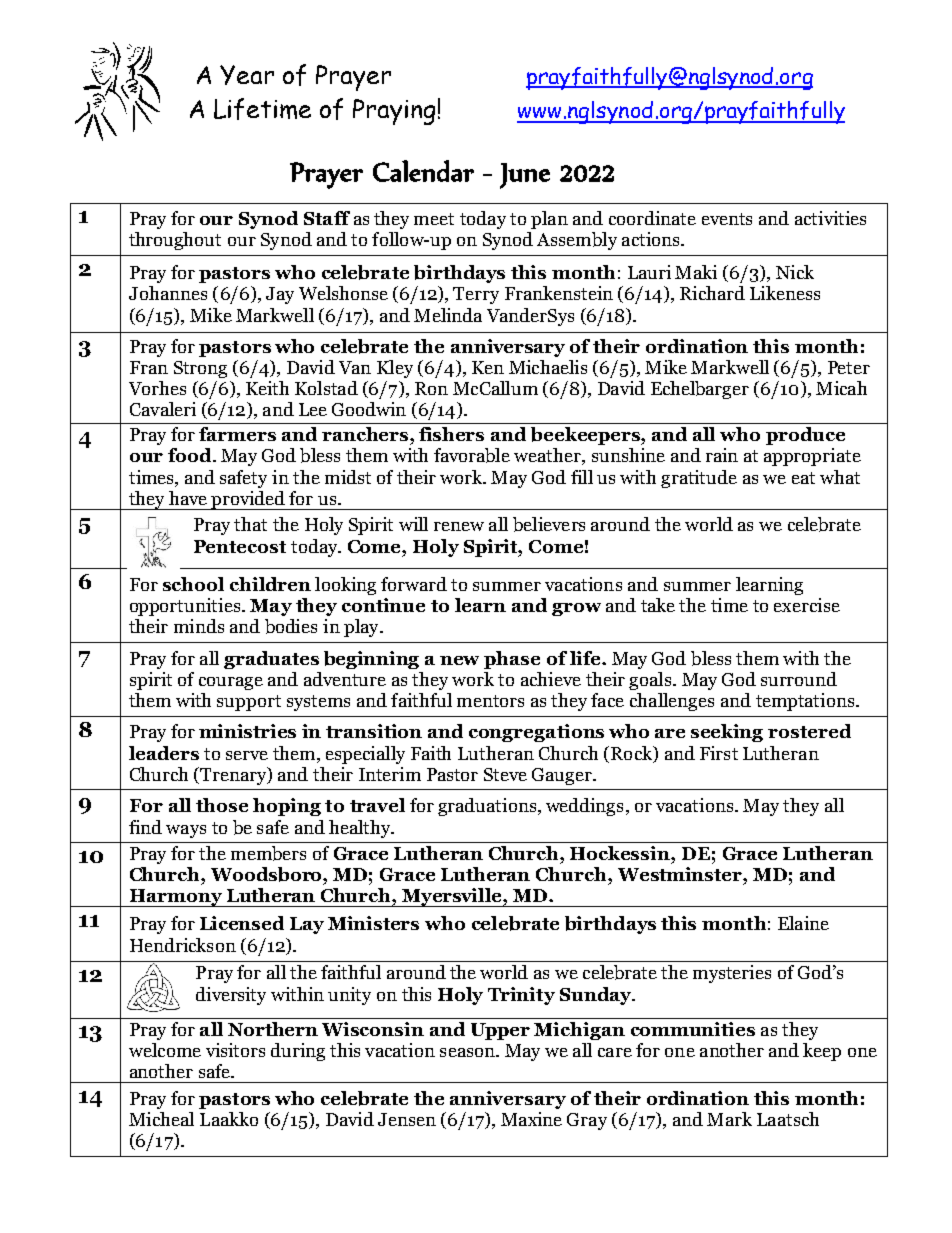 The image size is (952, 1233). What do you see at coordinates (727, 219) in the screenshot?
I see `events` at bounding box center [727, 219].
